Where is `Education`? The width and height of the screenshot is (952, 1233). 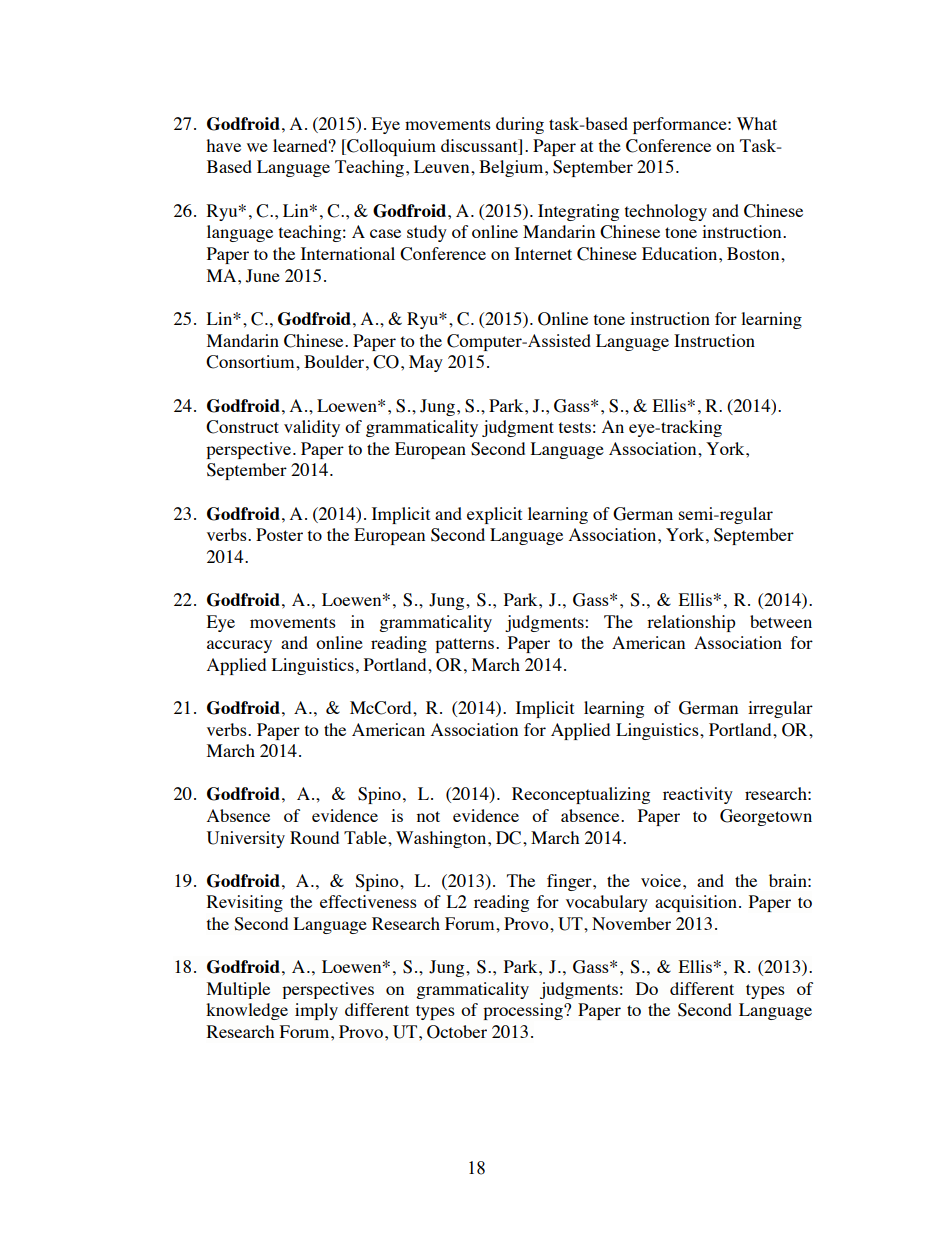 Education is located at coordinates (681, 253).
